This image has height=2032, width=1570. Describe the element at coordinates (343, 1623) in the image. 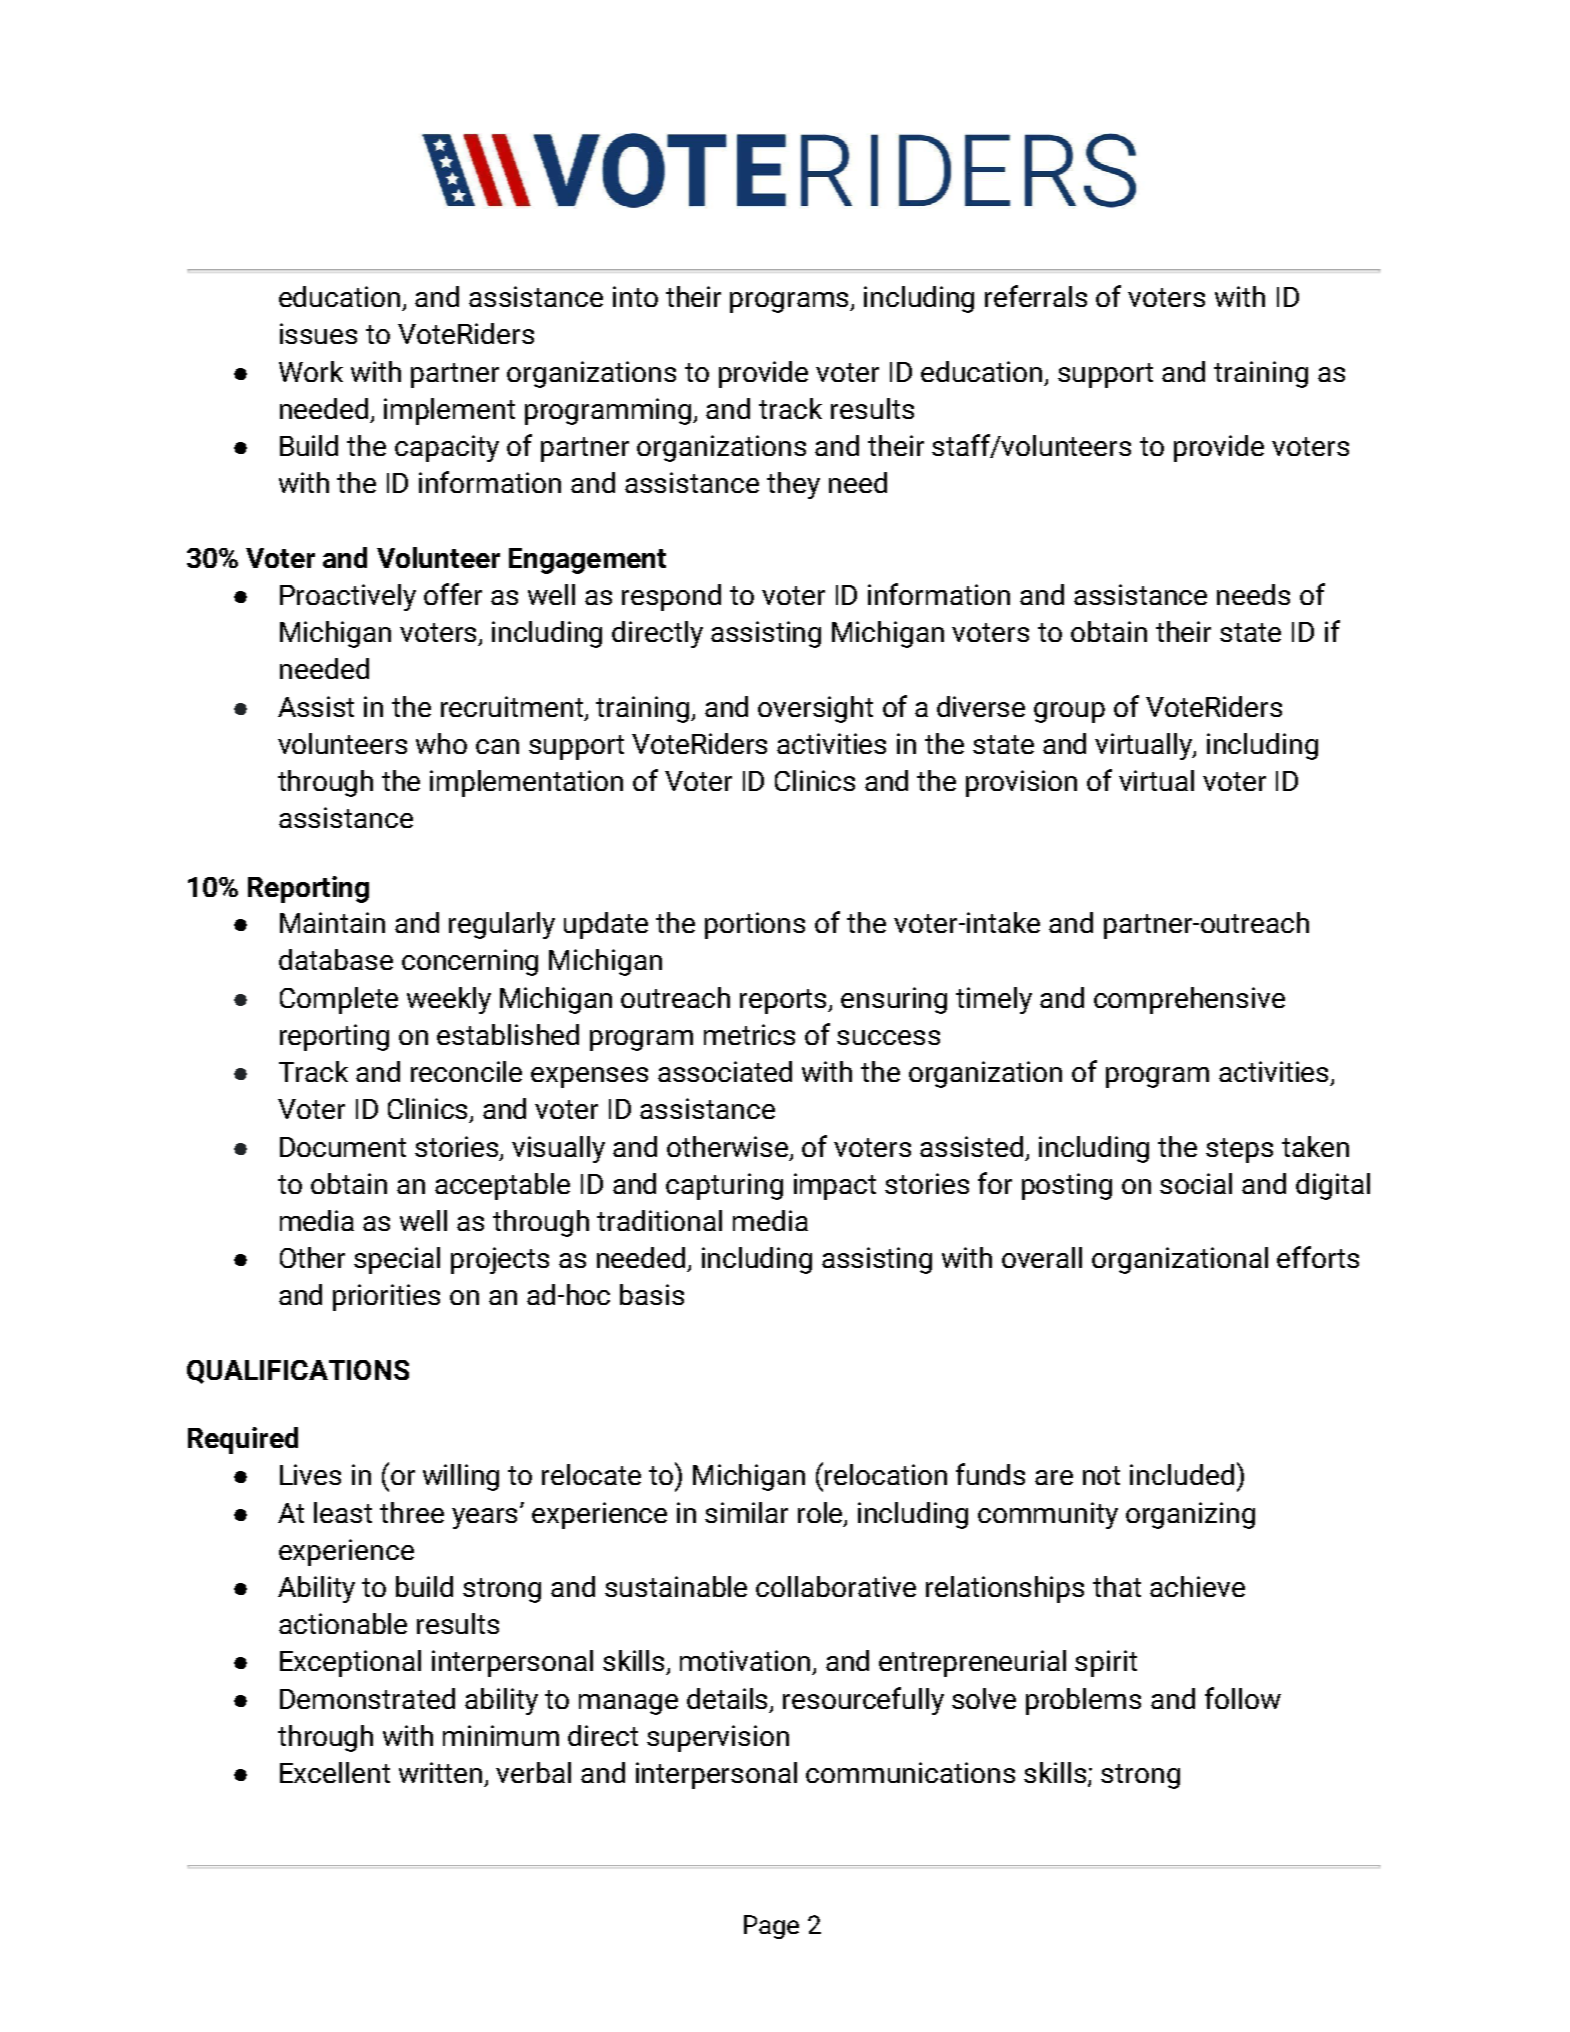

I see `actionable` at that location.
